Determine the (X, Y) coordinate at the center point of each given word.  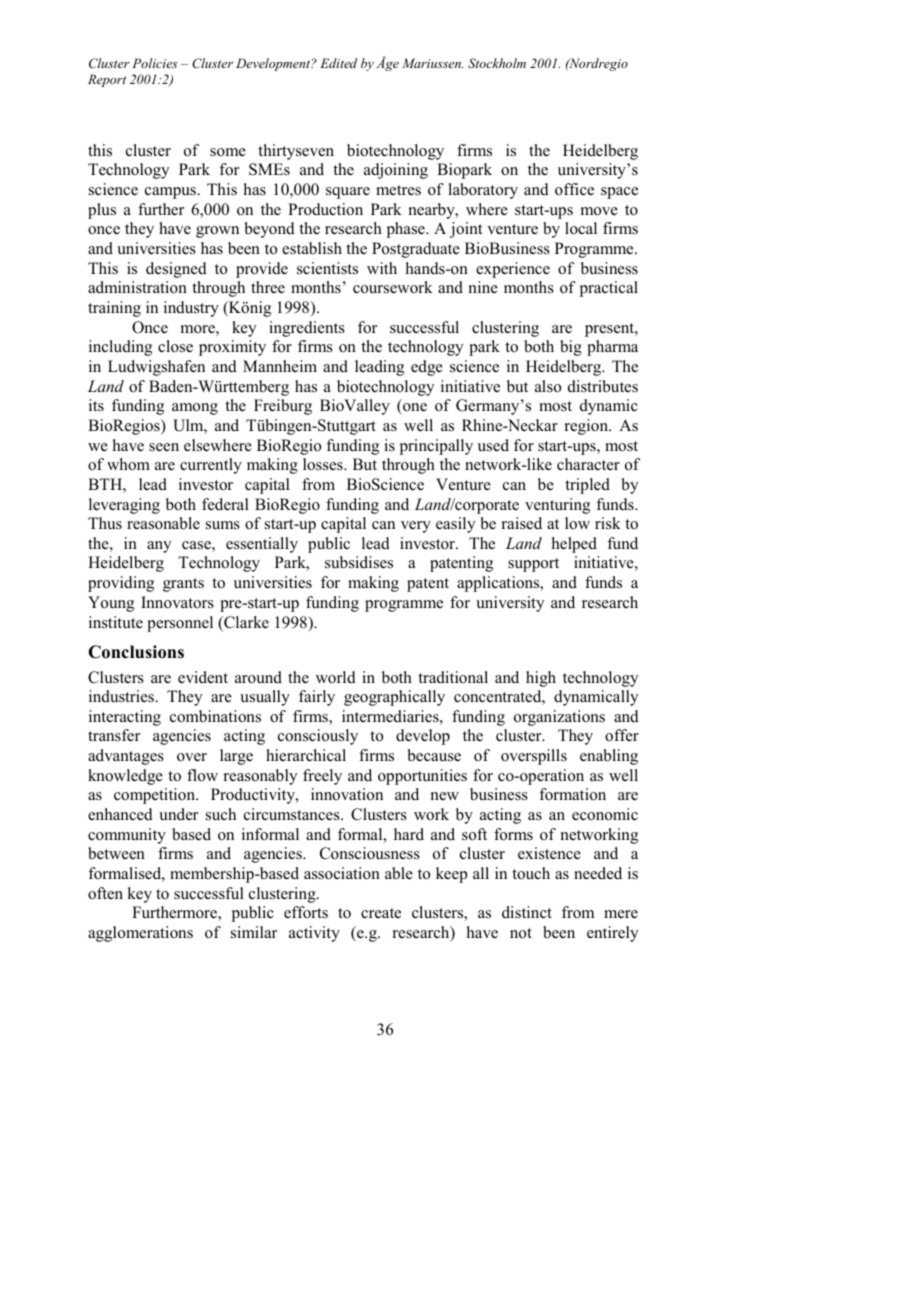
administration (137, 287)
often (105, 893)
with (382, 268)
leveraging (124, 506)
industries (122, 696)
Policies (154, 63)
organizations (559, 718)
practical (609, 289)
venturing (557, 506)
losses (324, 464)
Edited (338, 63)
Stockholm (497, 63)
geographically (394, 698)
